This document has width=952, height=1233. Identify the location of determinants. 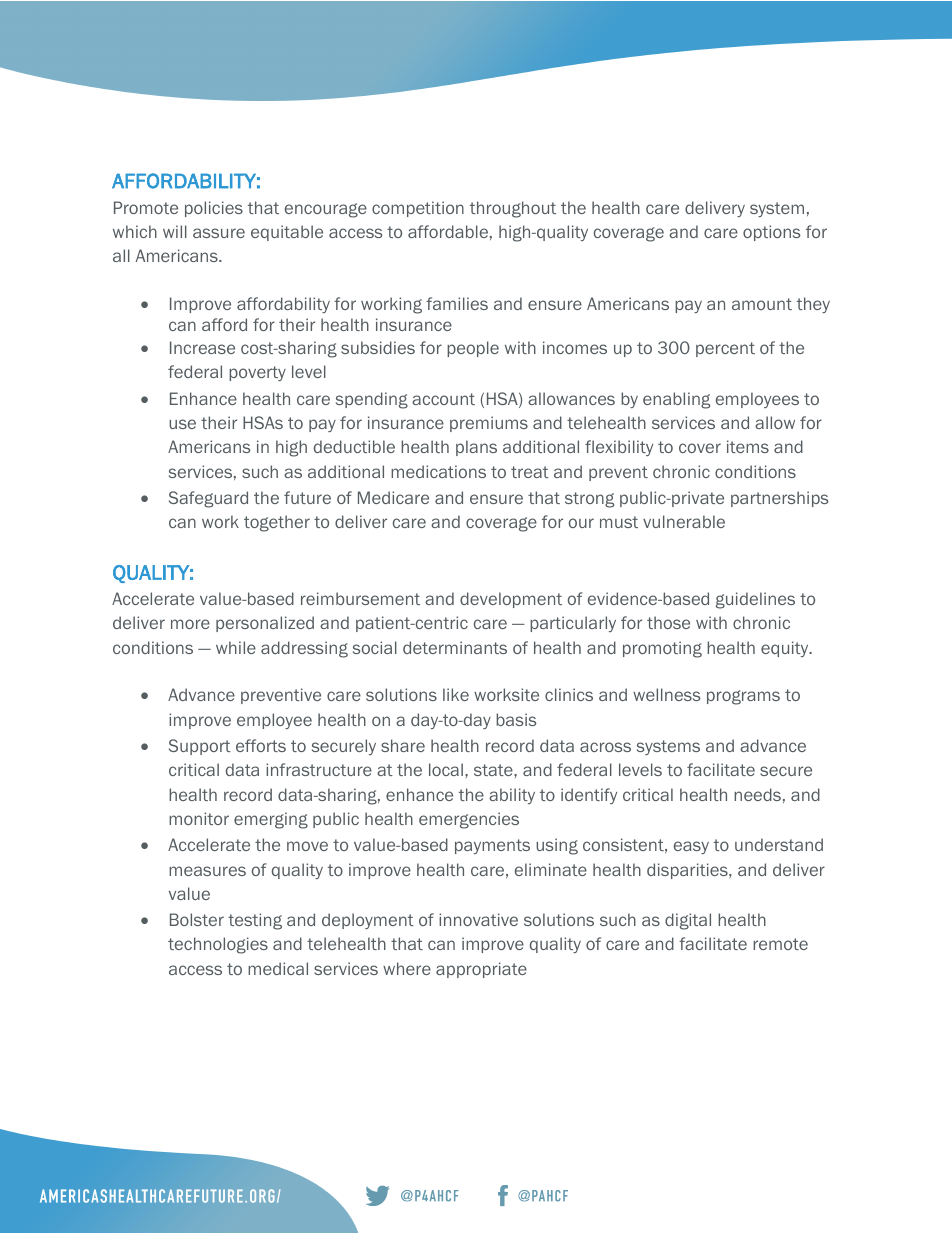
(455, 647).
